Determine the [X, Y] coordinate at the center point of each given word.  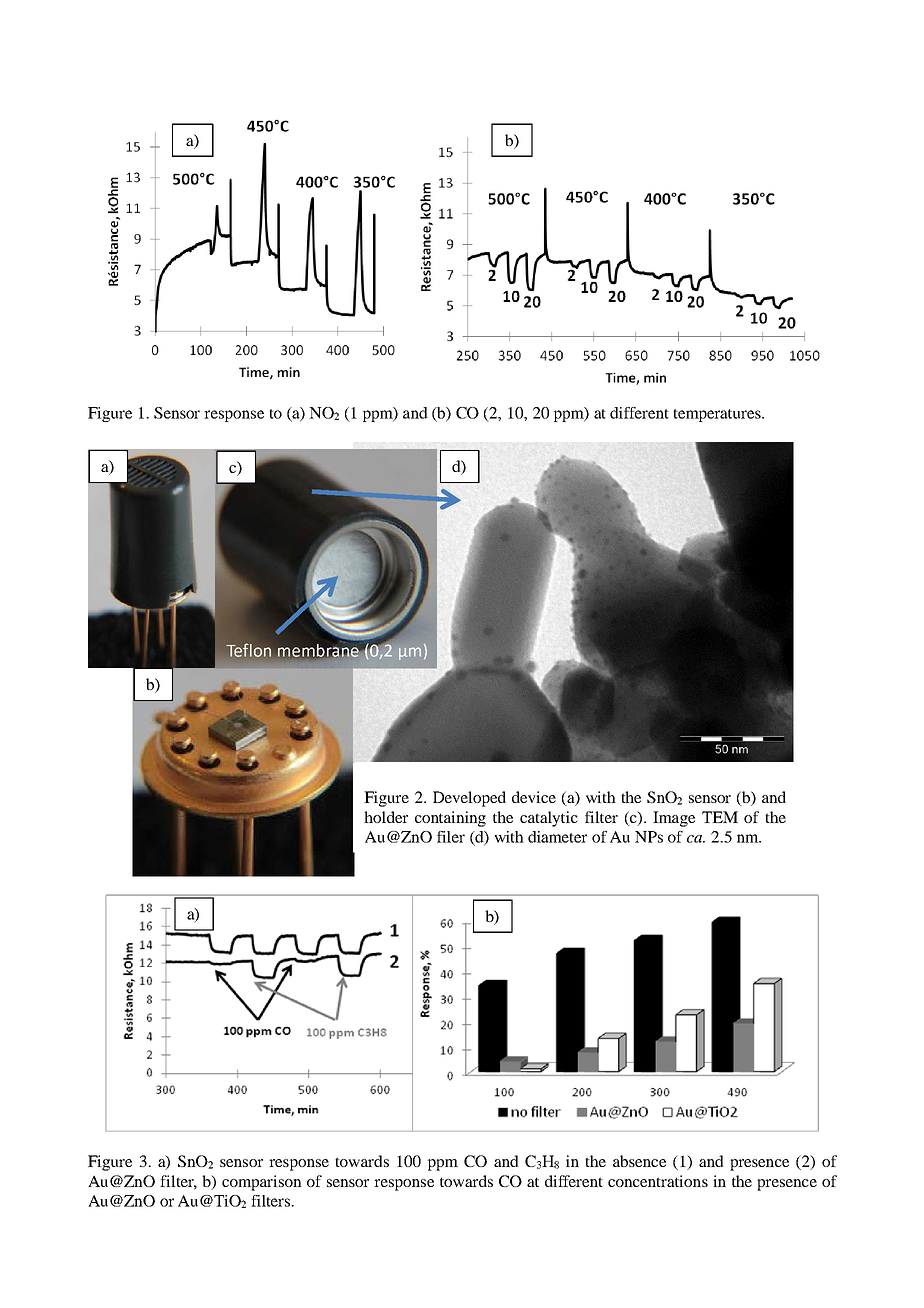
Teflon [248, 650]
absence [639, 1161]
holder [386, 817]
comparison [262, 1183]
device [534, 797]
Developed [469, 799]
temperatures [718, 415]
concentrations [658, 1181]
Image [674, 819]
